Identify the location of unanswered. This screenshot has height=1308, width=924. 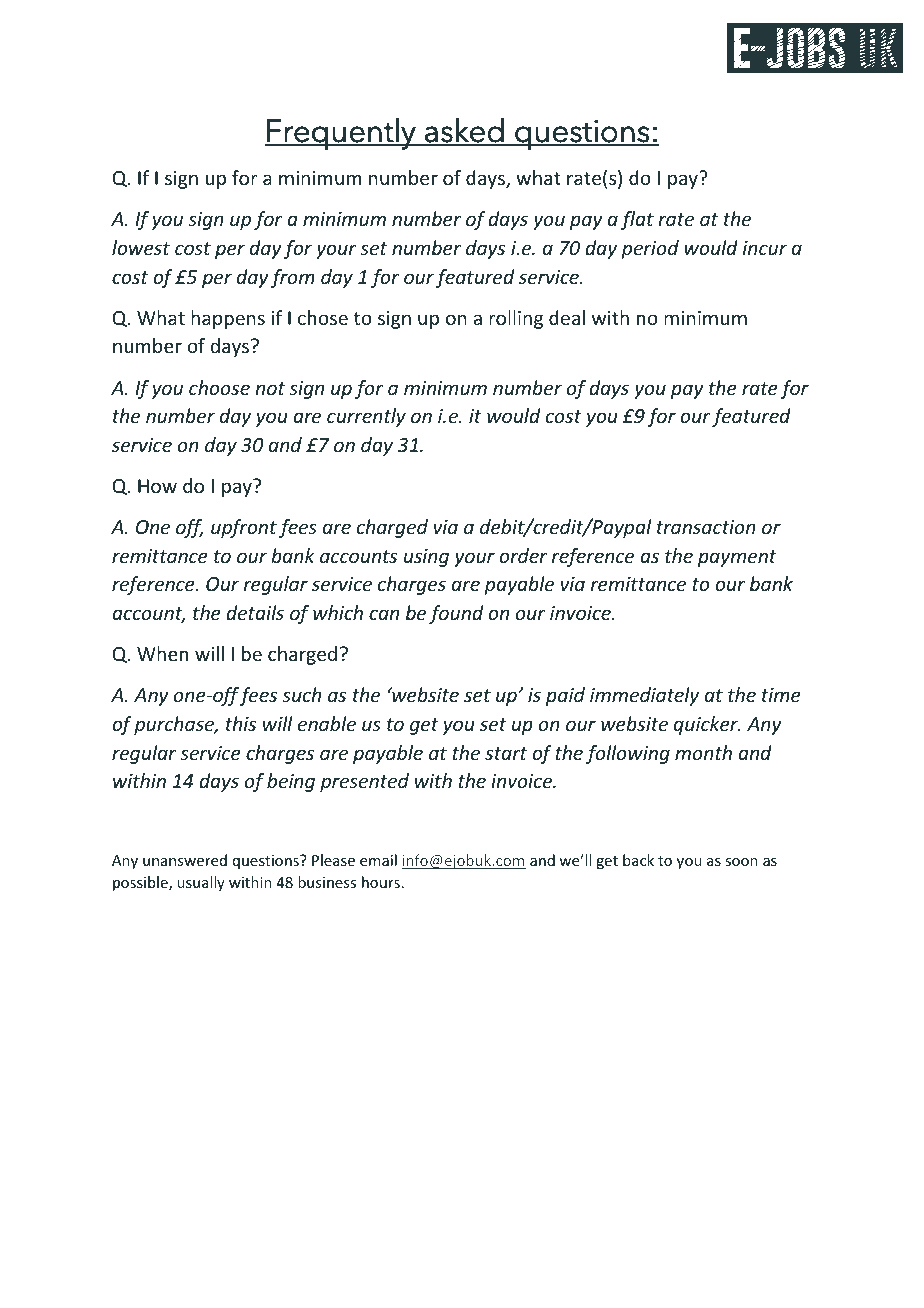
(185, 860).
